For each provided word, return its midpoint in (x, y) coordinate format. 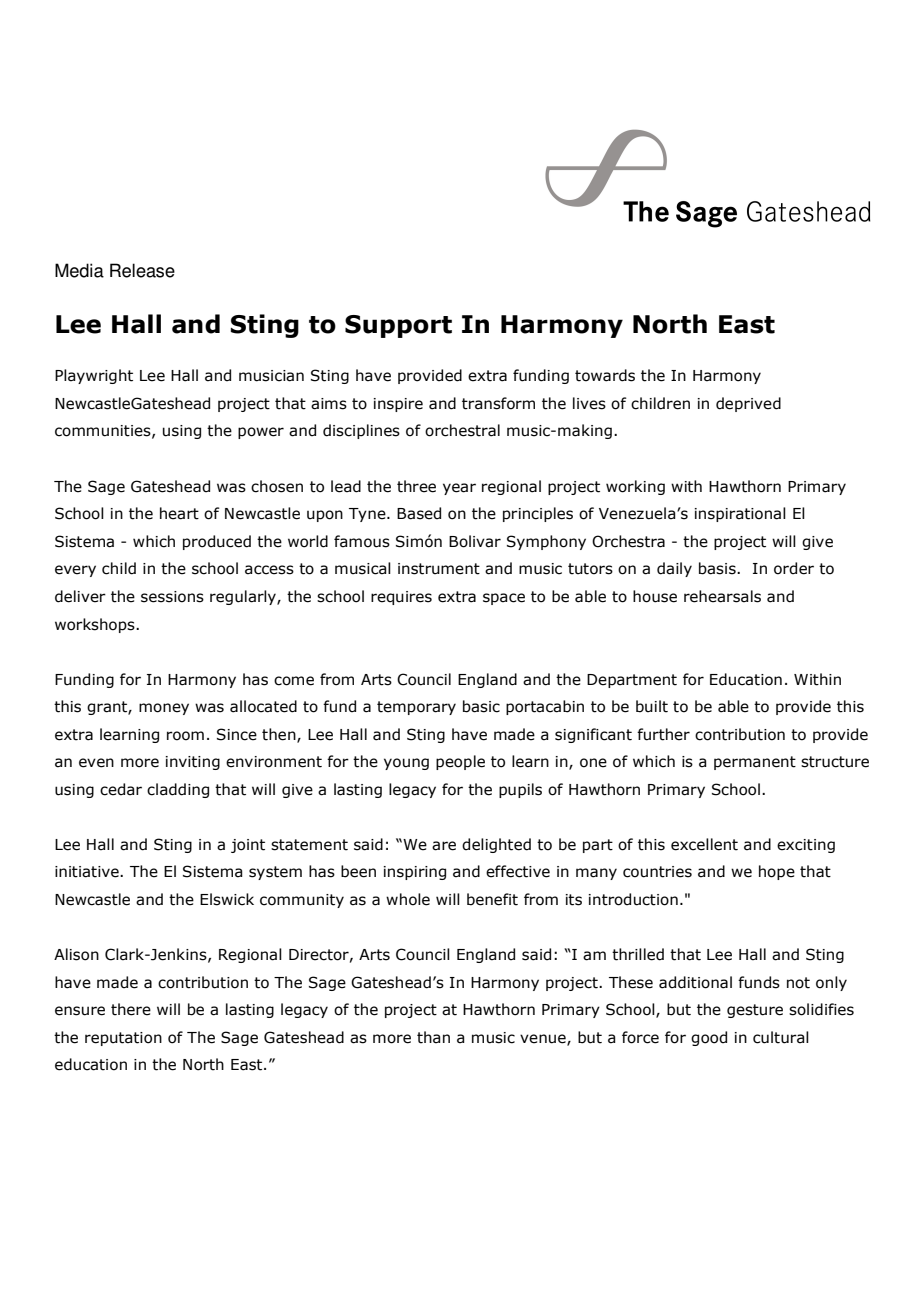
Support (398, 326)
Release (142, 270)
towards (605, 375)
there (131, 1009)
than (433, 1037)
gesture (755, 1011)
